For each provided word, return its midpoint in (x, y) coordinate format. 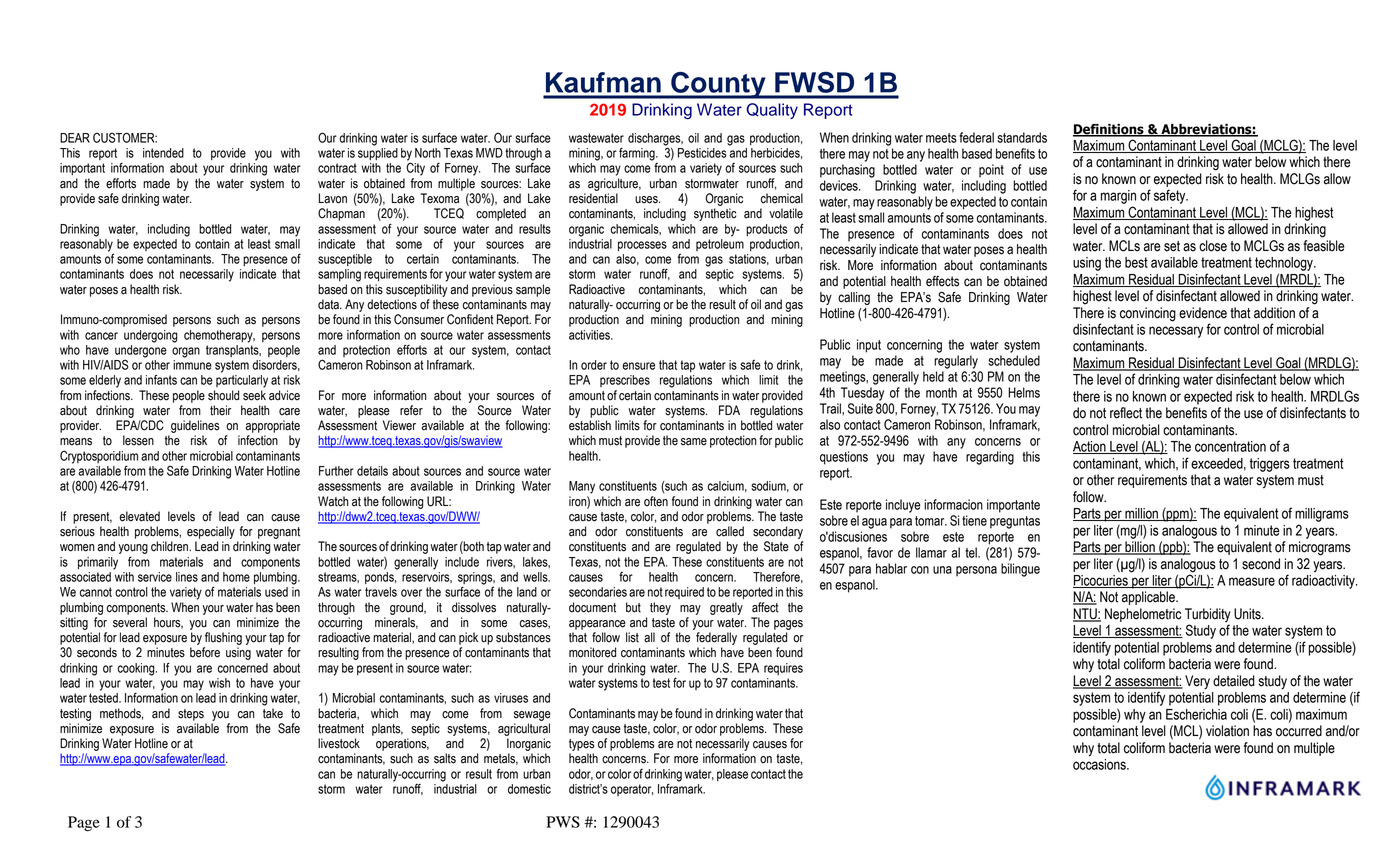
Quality (772, 111)
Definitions (1109, 130)
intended (163, 153)
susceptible (345, 260)
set (1172, 246)
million (1141, 514)
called (730, 531)
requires (783, 669)
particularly (242, 381)
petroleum (720, 245)
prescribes (625, 381)
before (205, 652)
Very (1197, 682)
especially (211, 532)
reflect (1126, 413)
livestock (339, 743)
